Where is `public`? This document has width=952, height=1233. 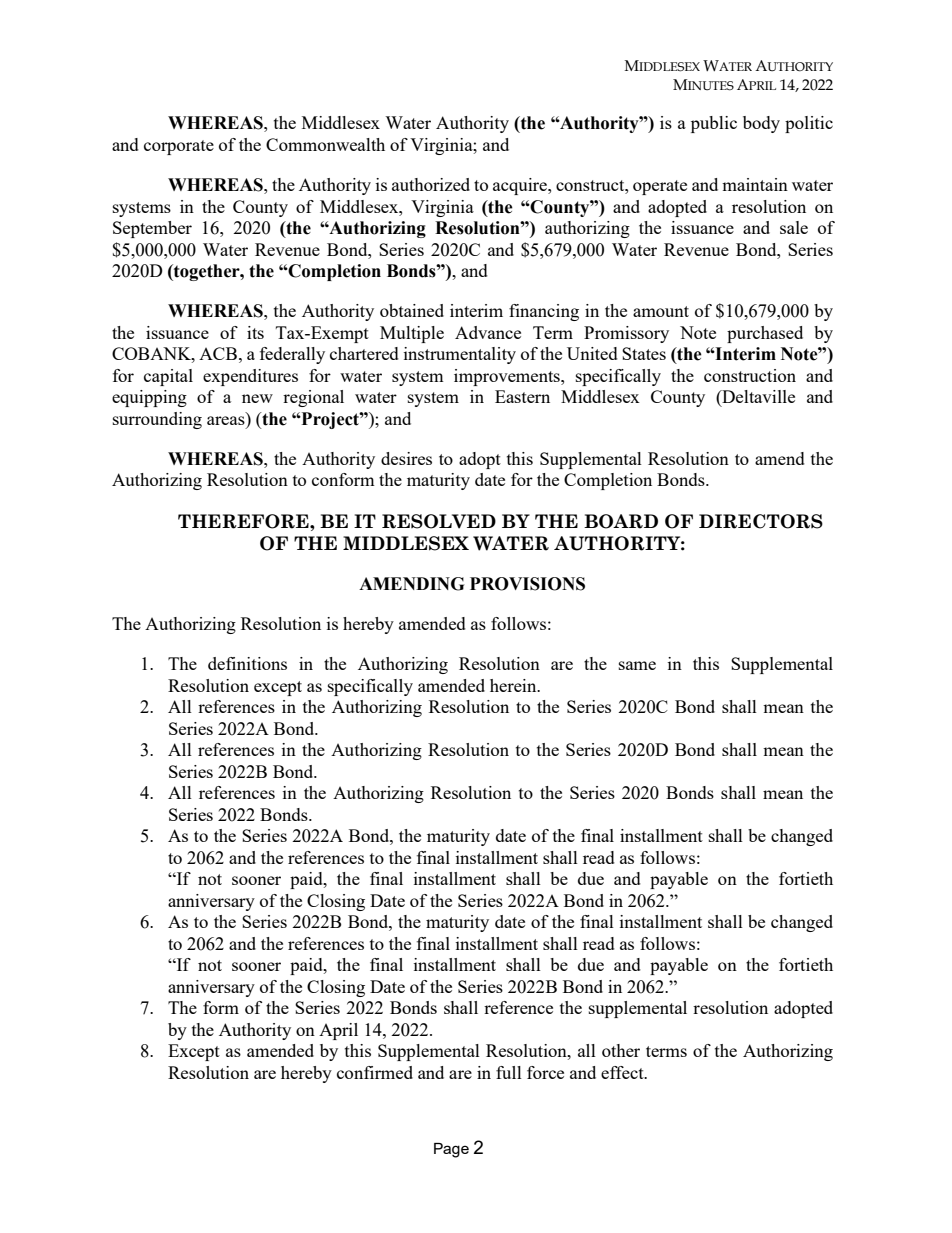
public is located at coordinates (714, 124).
